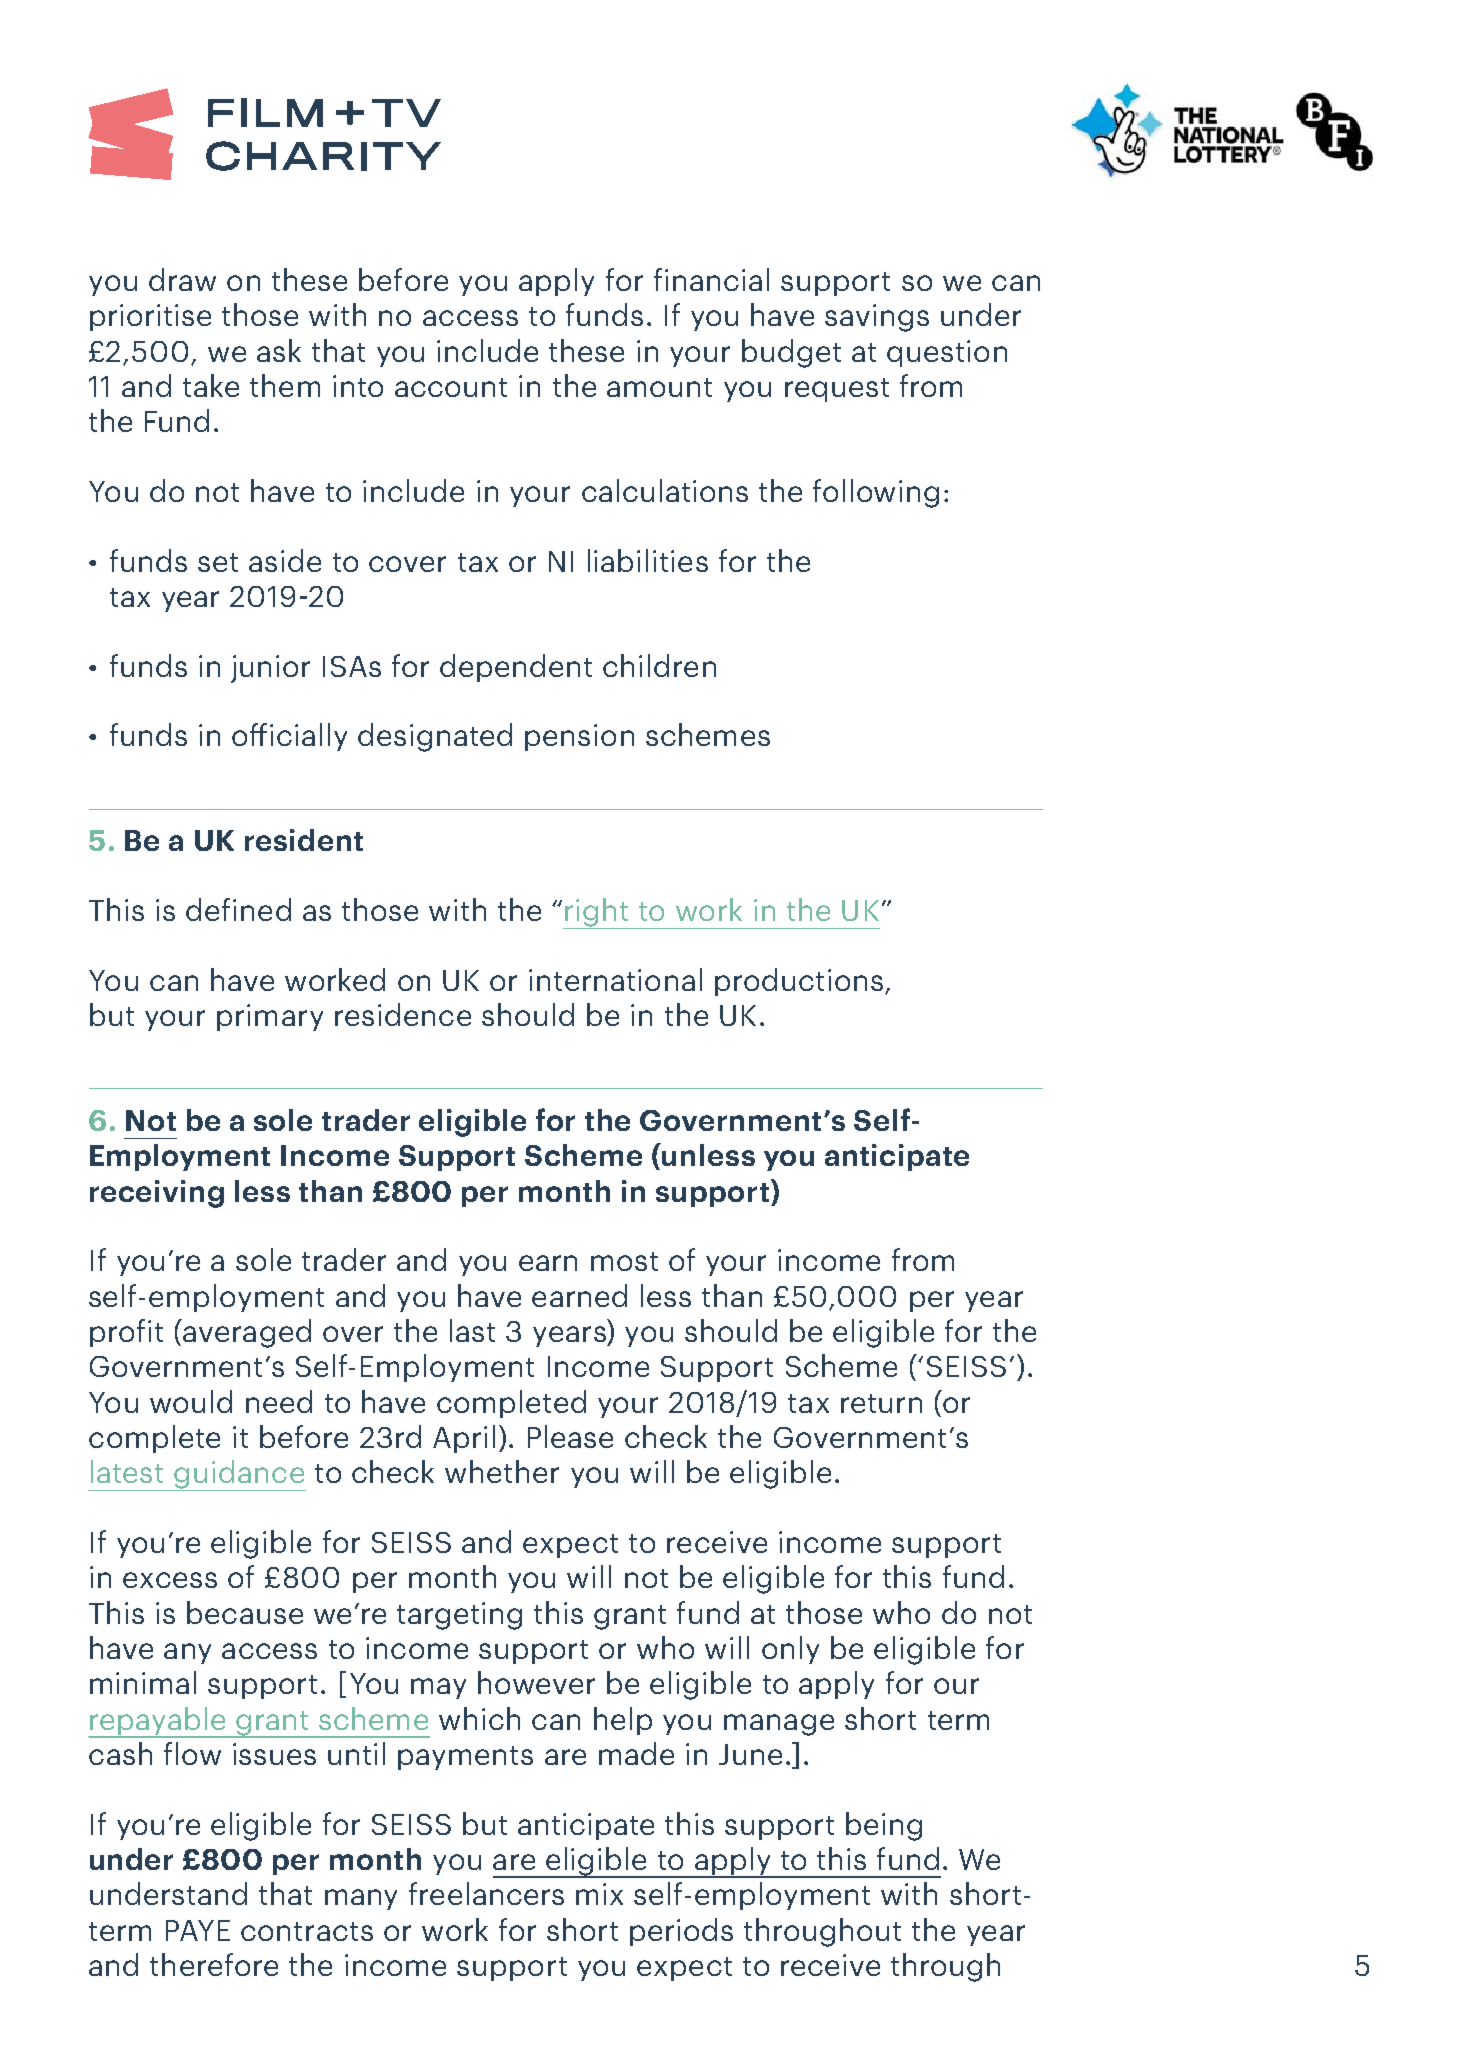 Image resolution: width=1460 pixels, height=2065 pixels. Describe the element at coordinates (877, 318) in the image. I see `savings` at that location.
